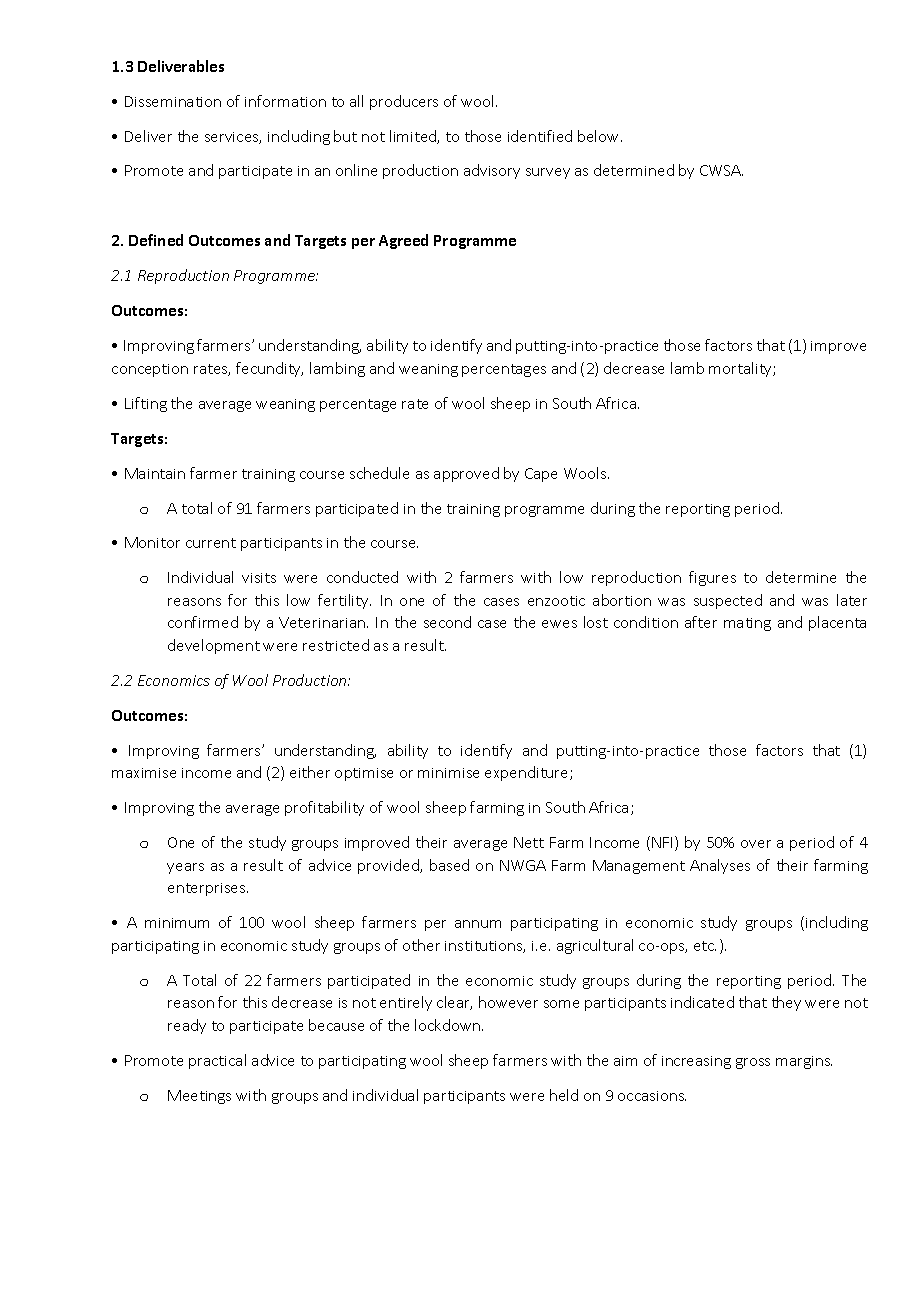 The height and width of the screenshot is (1308, 924). What do you see at coordinates (217, 1061) in the screenshot?
I see `practical` at bounding box center [217, 1061].
